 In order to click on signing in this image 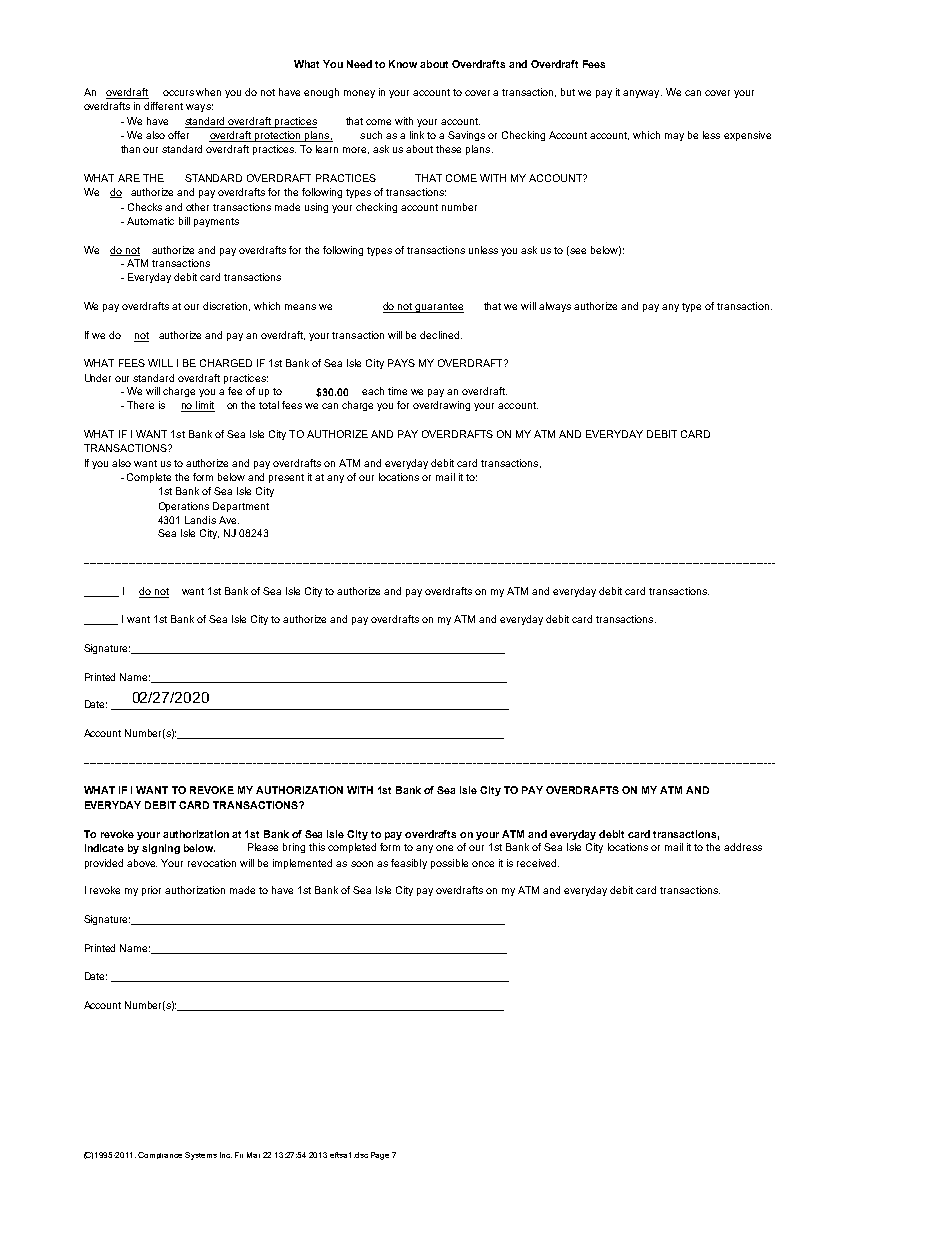, I will do `click(161, 849)`.
